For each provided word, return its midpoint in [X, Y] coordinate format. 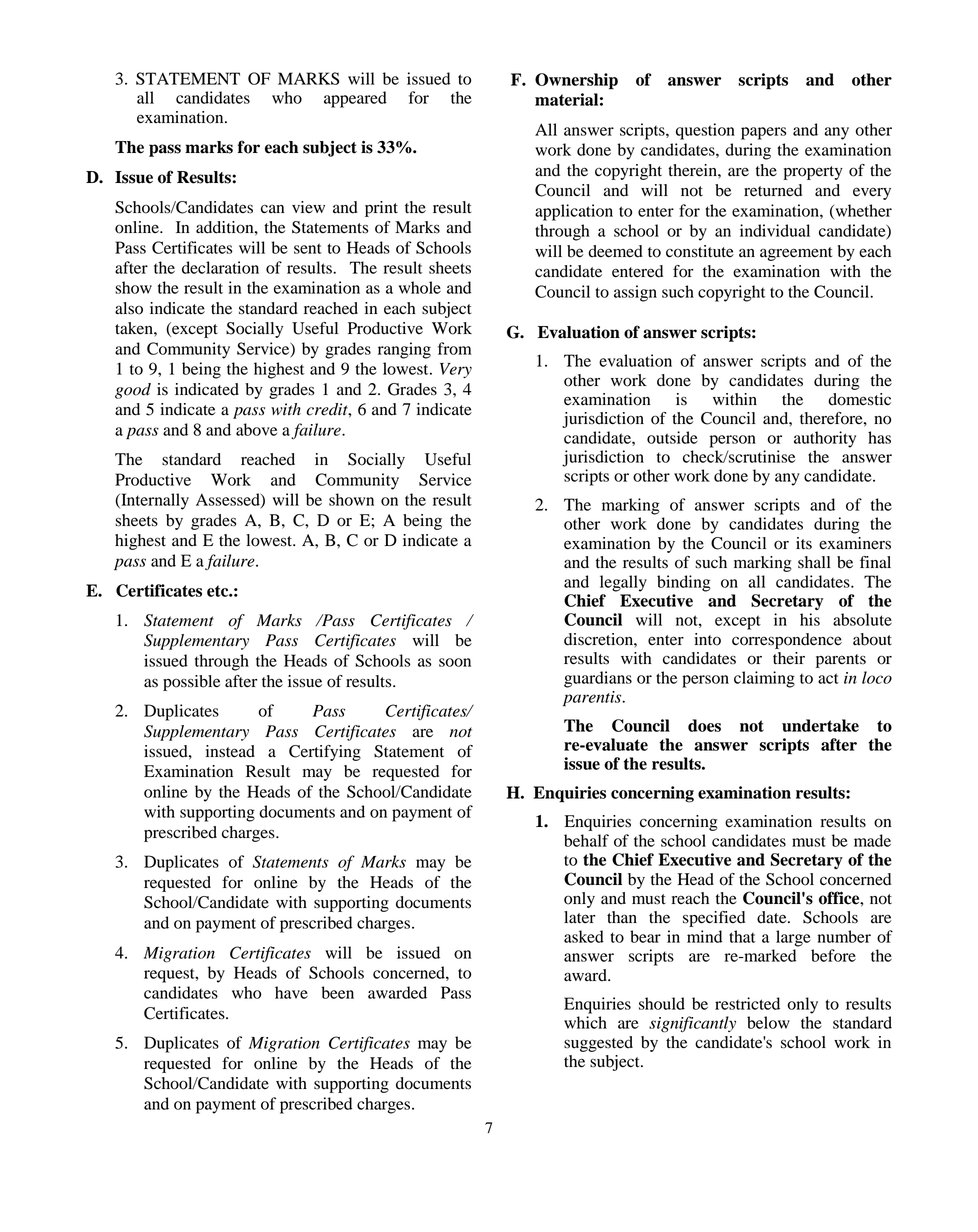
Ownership [576, 81]
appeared [355, 99]
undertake [820, 725]
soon [455, 662]
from [455, 348]
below [768, 1022]
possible [192, 683]
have [291, 992]
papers [763, 133]
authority [825, 439]
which [585, 1022]
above [256, 429]
